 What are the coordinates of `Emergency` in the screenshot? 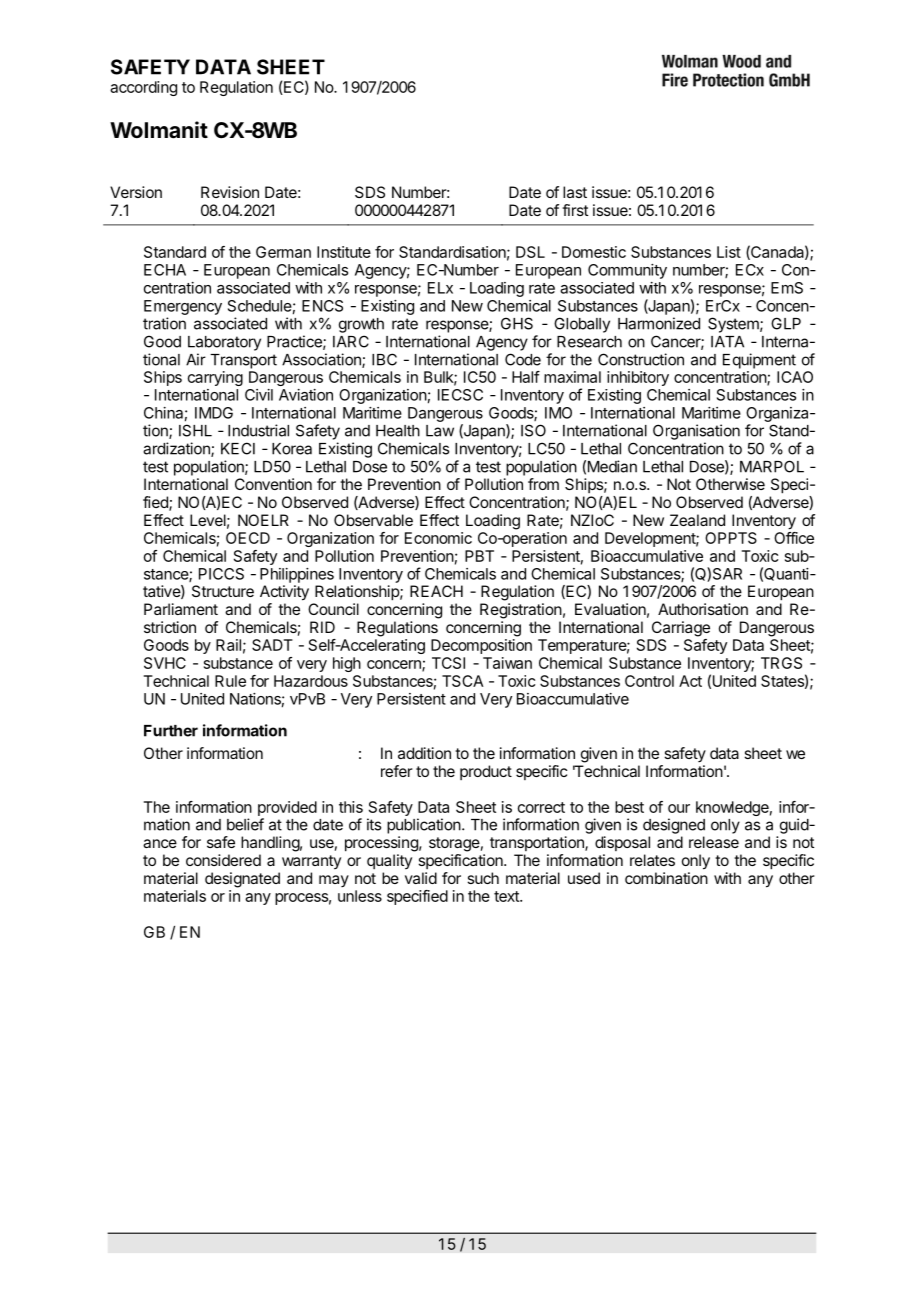 It's located at (183, 307).
